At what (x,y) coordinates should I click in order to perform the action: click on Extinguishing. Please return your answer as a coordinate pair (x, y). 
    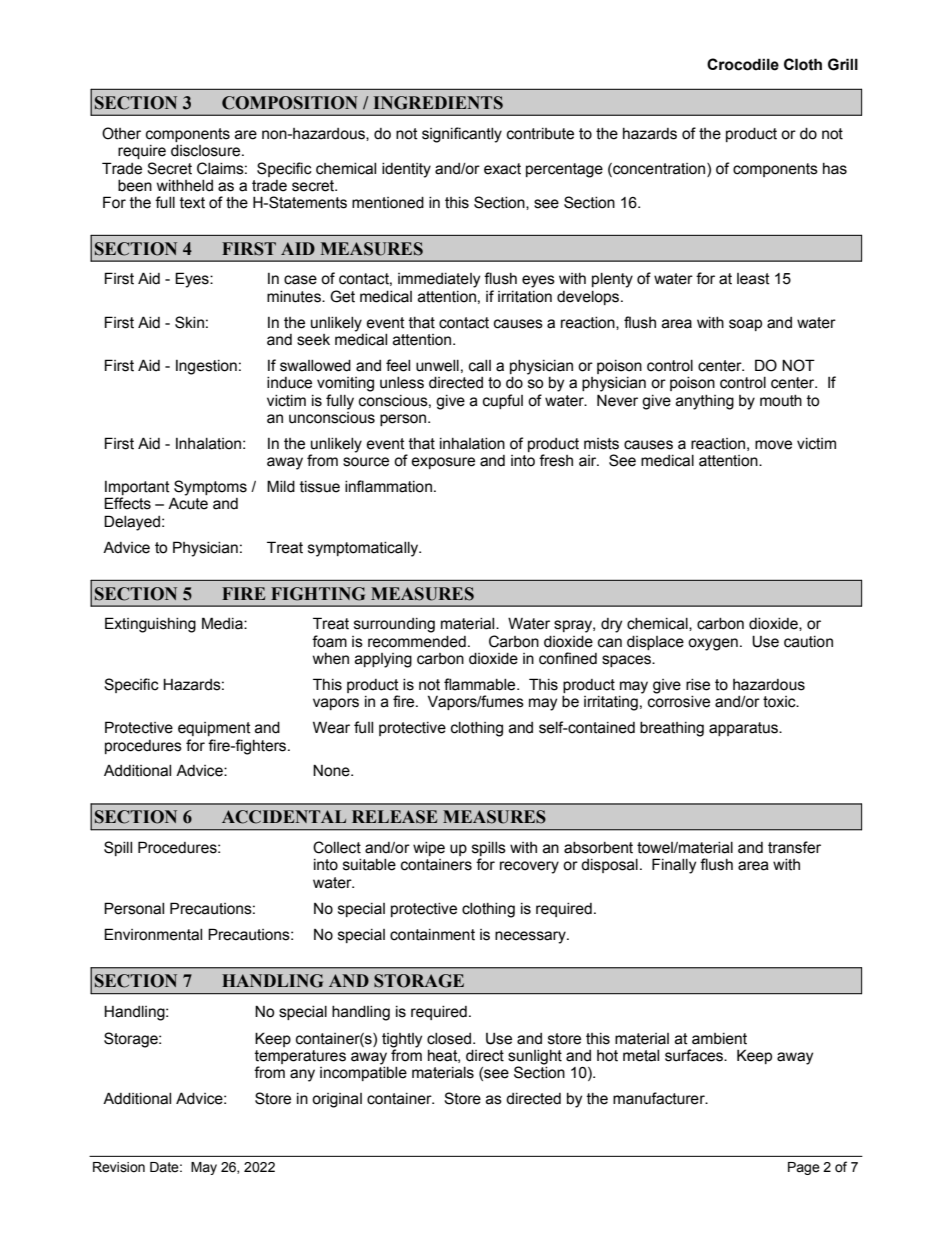
    Looking at the image, I should click on (150, 625).
